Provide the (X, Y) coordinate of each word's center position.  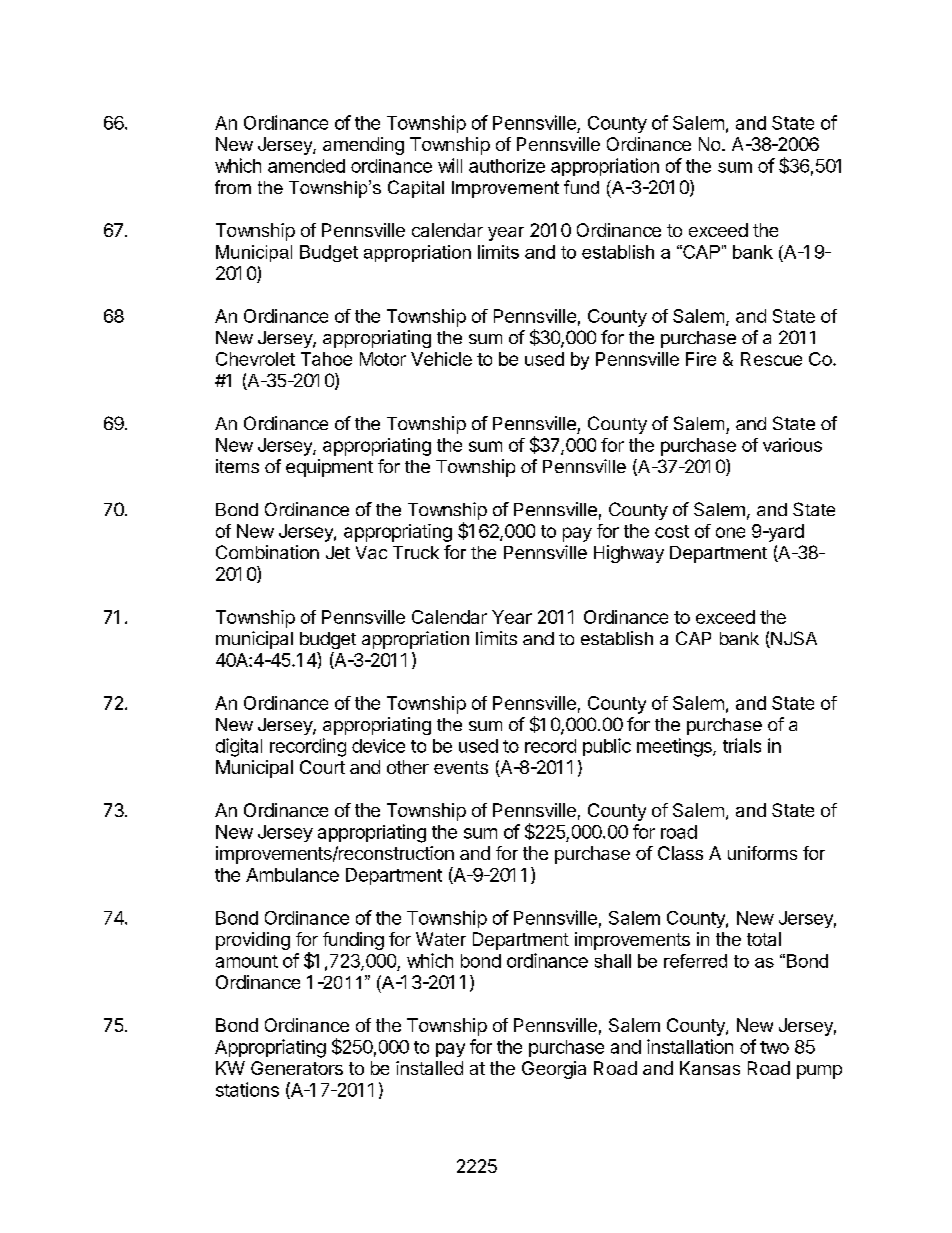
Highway (629, 554)
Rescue (771, 359)
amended (306, 166)
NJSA (793, 639)
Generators (297, 1068)
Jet (338, 552)
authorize (507, 166)
